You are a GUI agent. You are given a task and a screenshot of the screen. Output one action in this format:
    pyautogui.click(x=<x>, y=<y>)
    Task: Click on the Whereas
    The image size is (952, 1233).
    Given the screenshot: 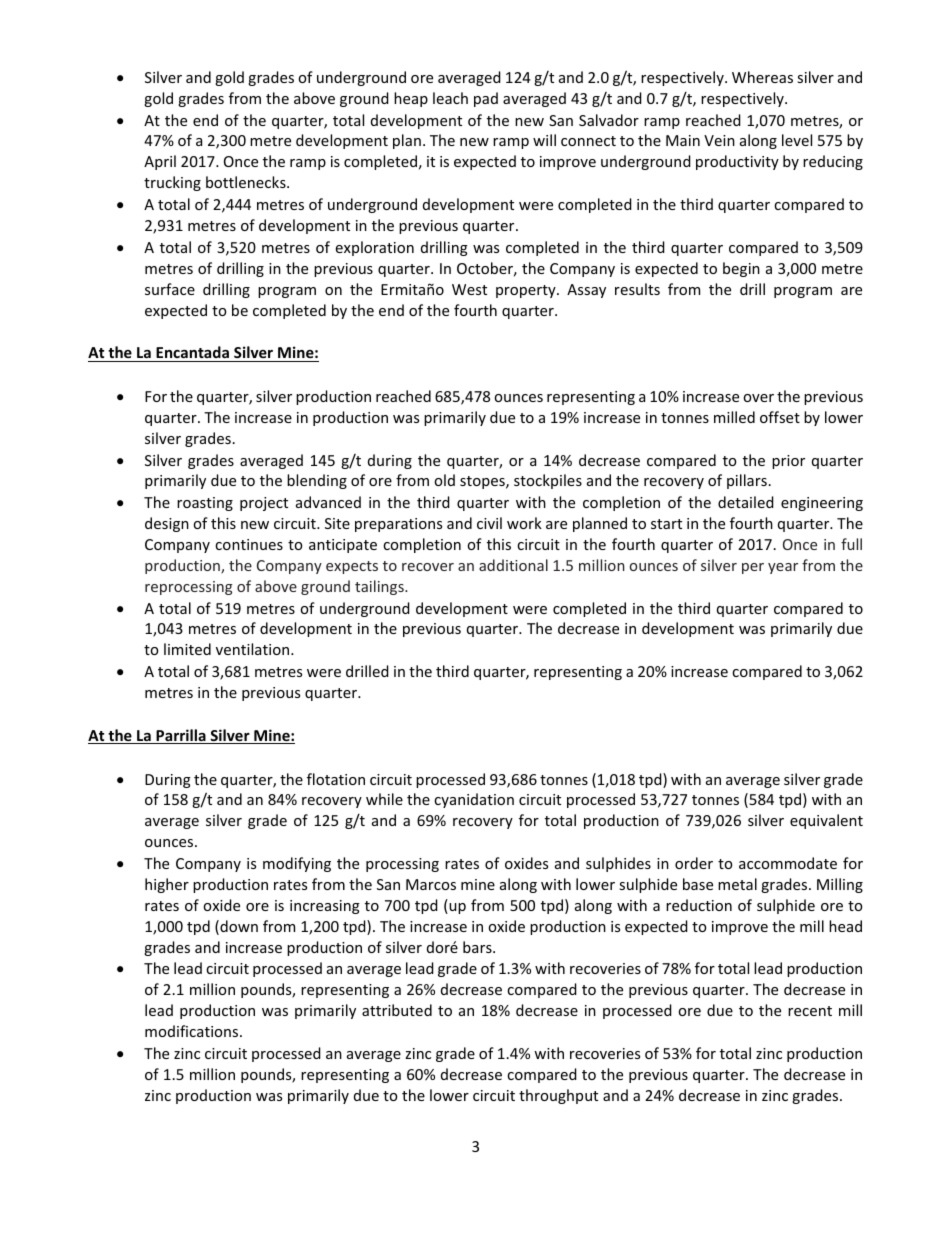 What is the action you would take?
    pyautogui.click(x=762, y=77)
